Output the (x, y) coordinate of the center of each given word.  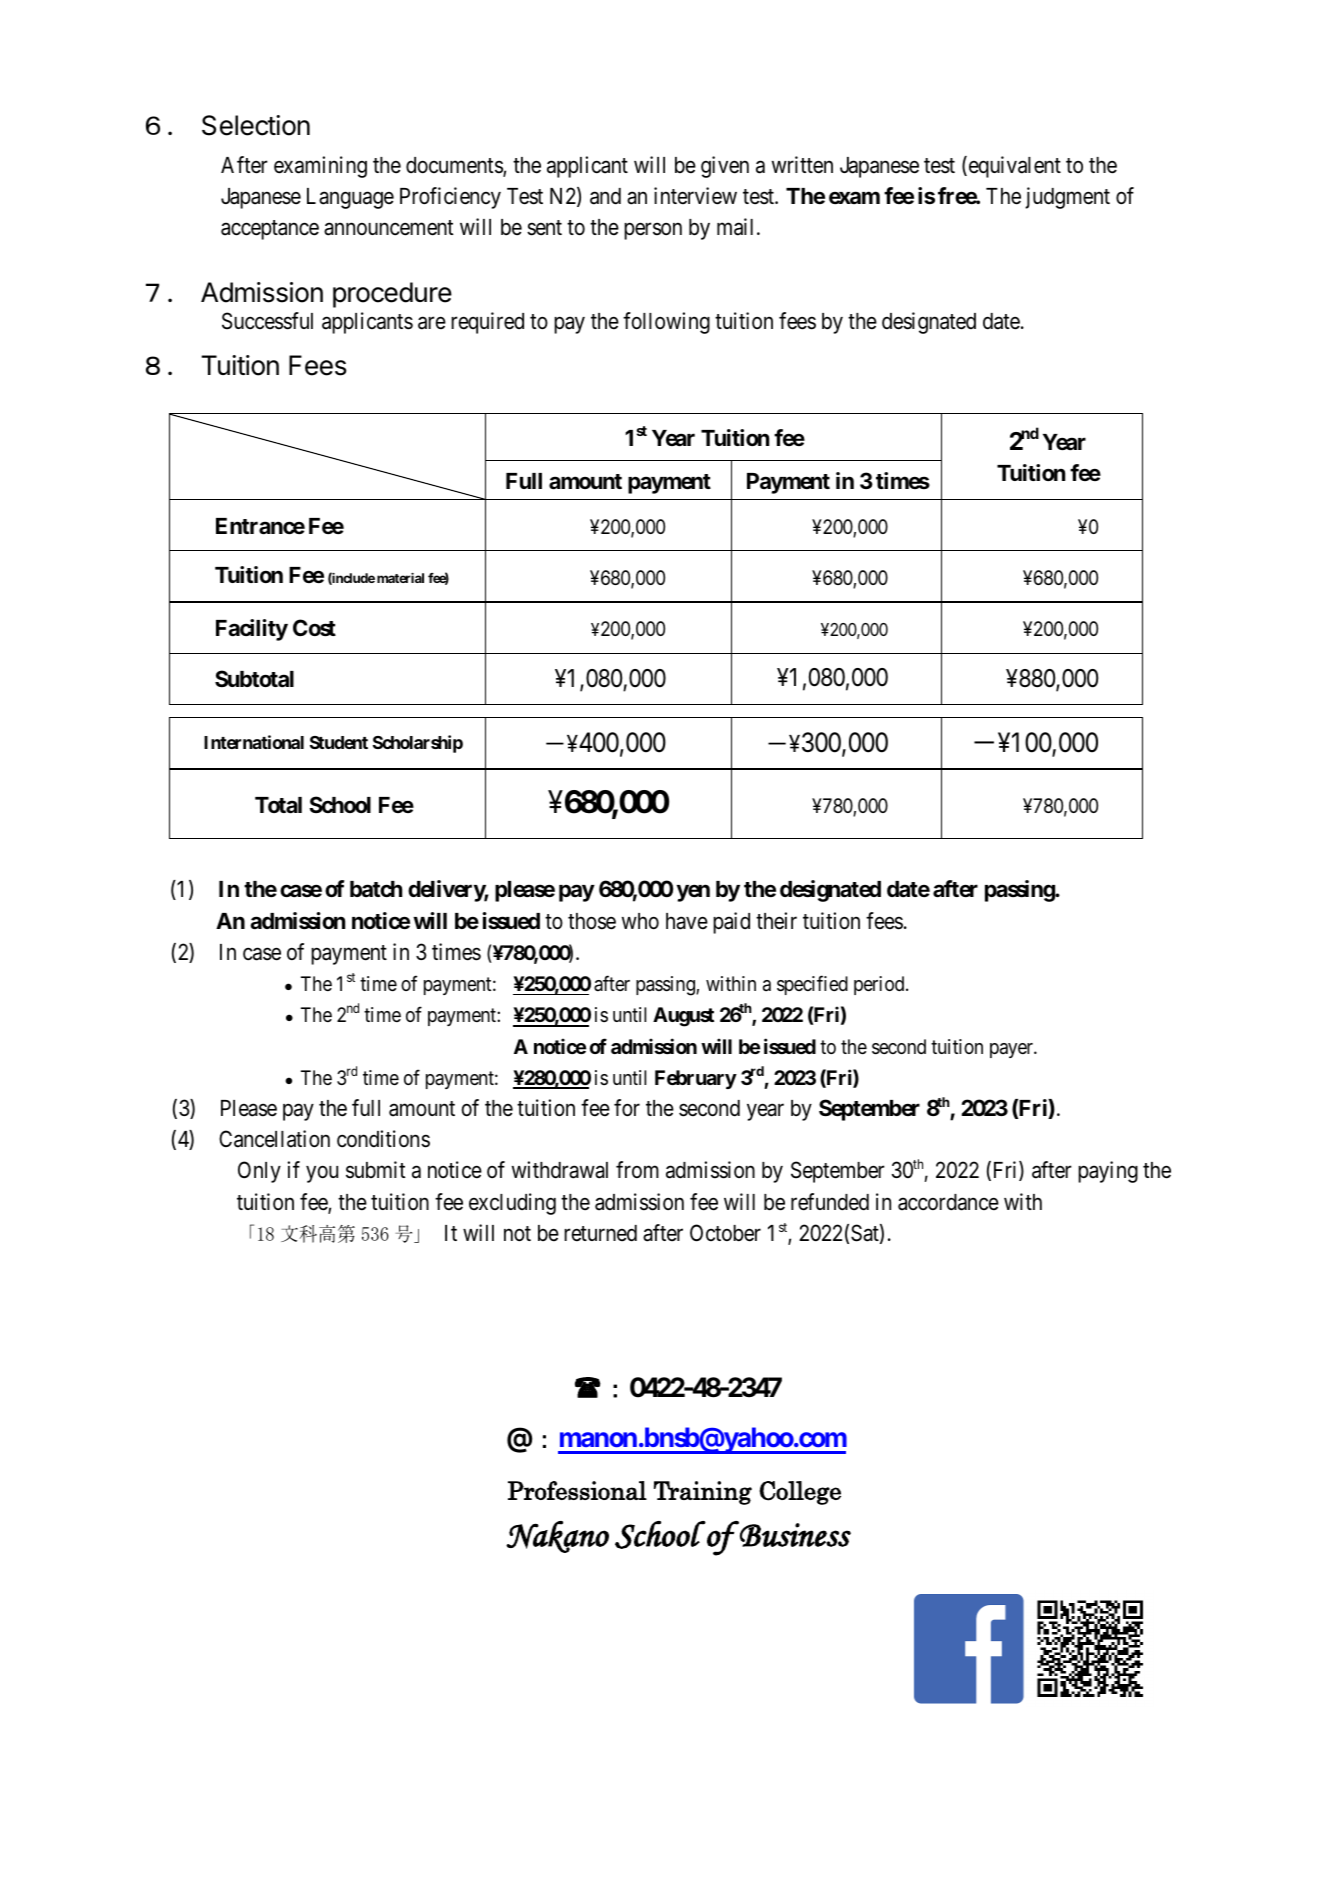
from (637, 1169)
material (400, 578)
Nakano (557, 1537)
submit (376, 1170)
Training (703, 1493)
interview (695, 196)
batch (376, 889)
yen (693, 893)
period (880, 985)
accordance (948, 1202)
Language (350, 198)
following (666, 323)
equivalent (1013, 167)
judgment (1067, 198)
